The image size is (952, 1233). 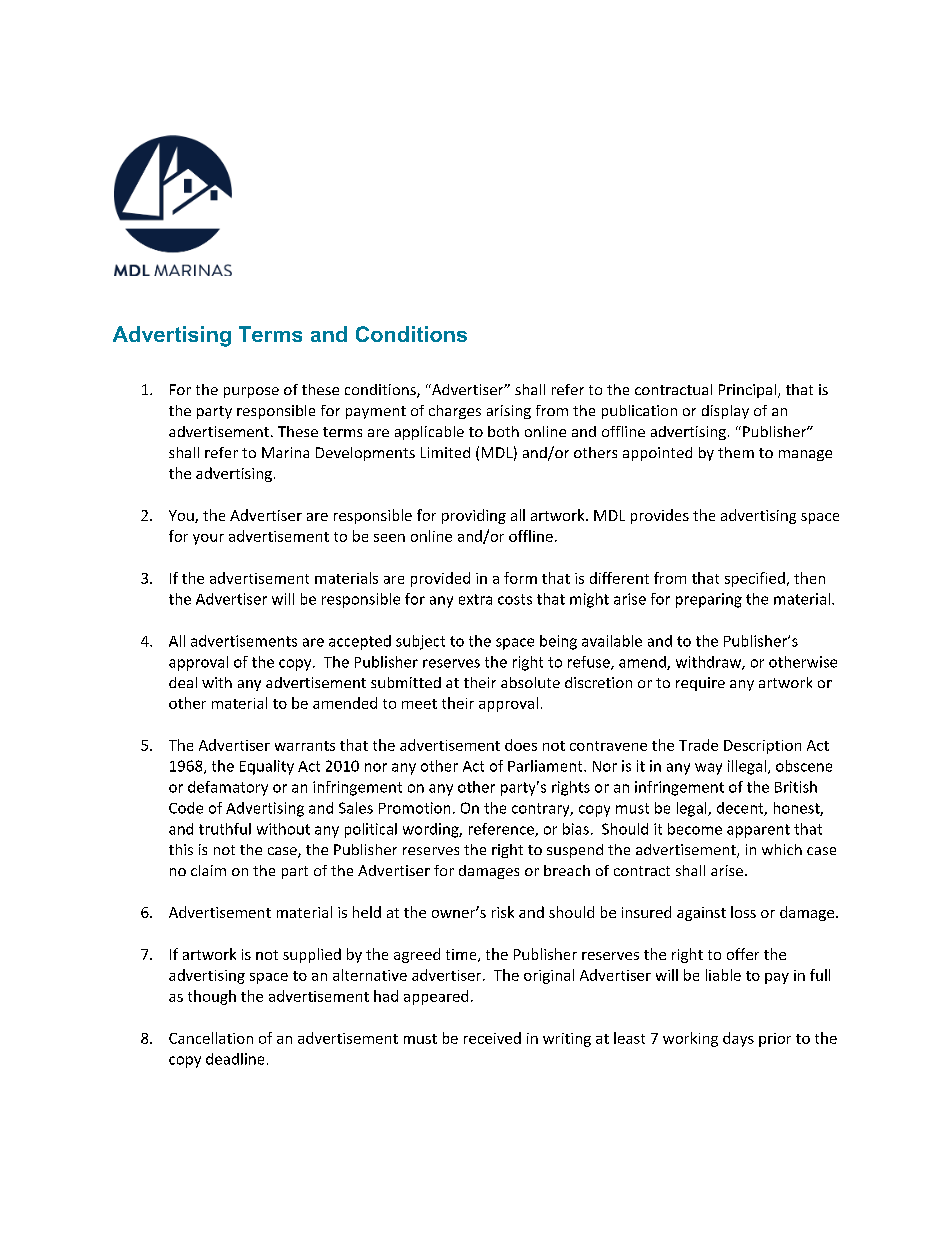 I want to click on bias, so click(x=576, y=829).
